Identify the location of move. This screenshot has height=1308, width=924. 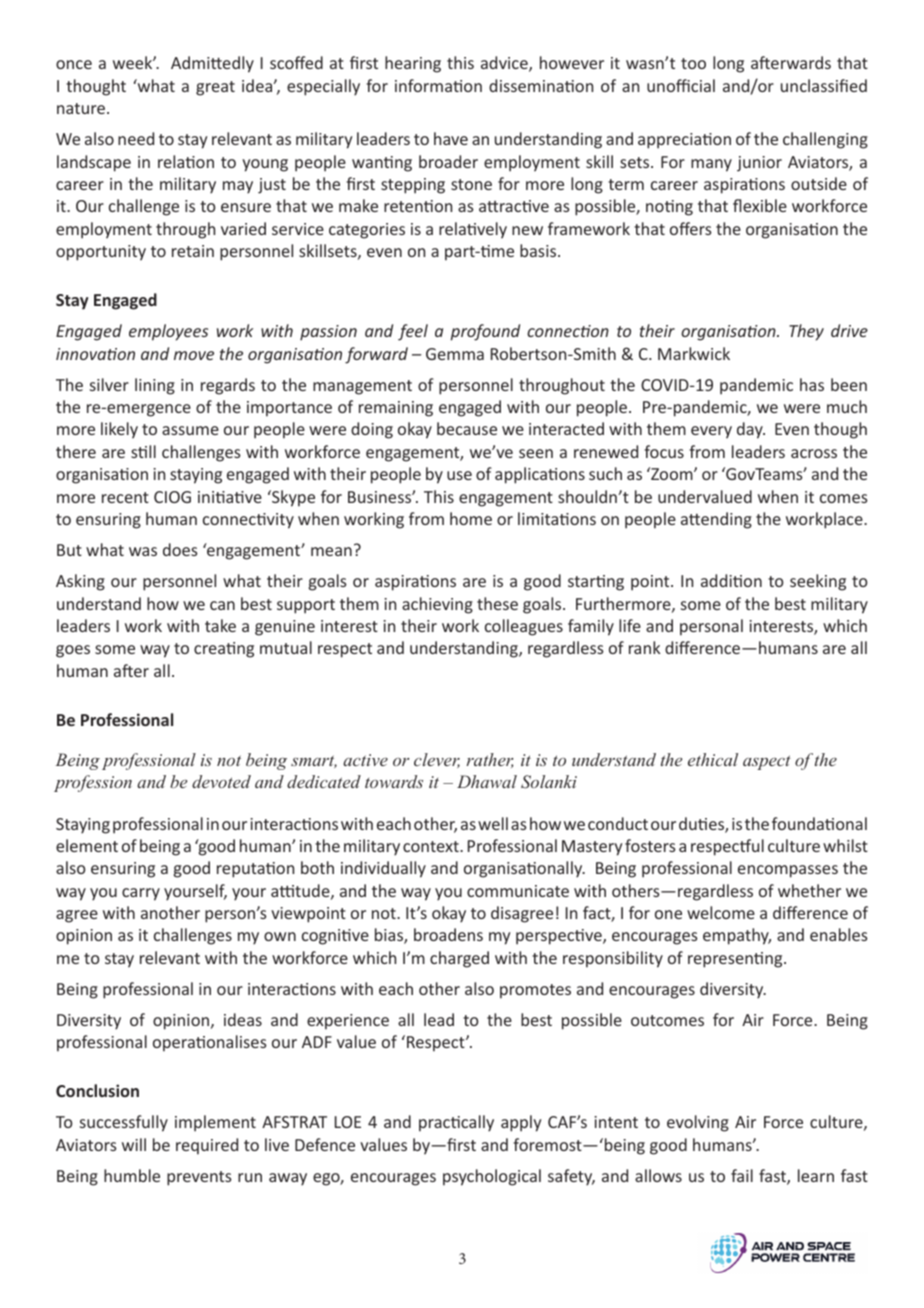
(194, 355).
